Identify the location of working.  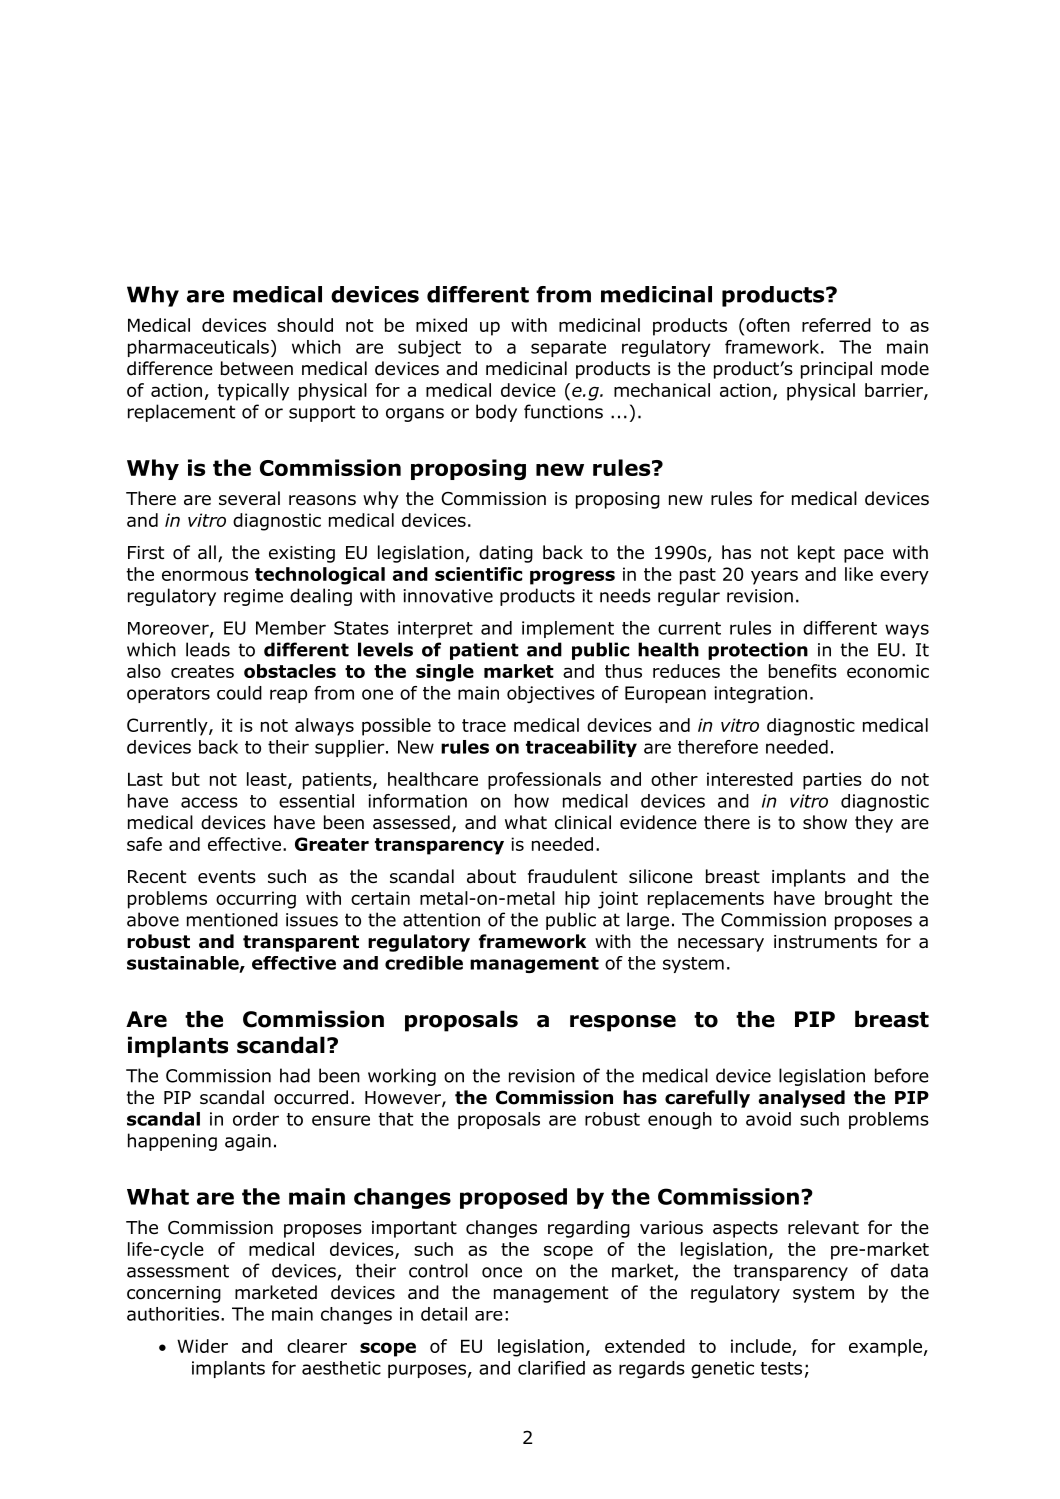
(402, 1077).
